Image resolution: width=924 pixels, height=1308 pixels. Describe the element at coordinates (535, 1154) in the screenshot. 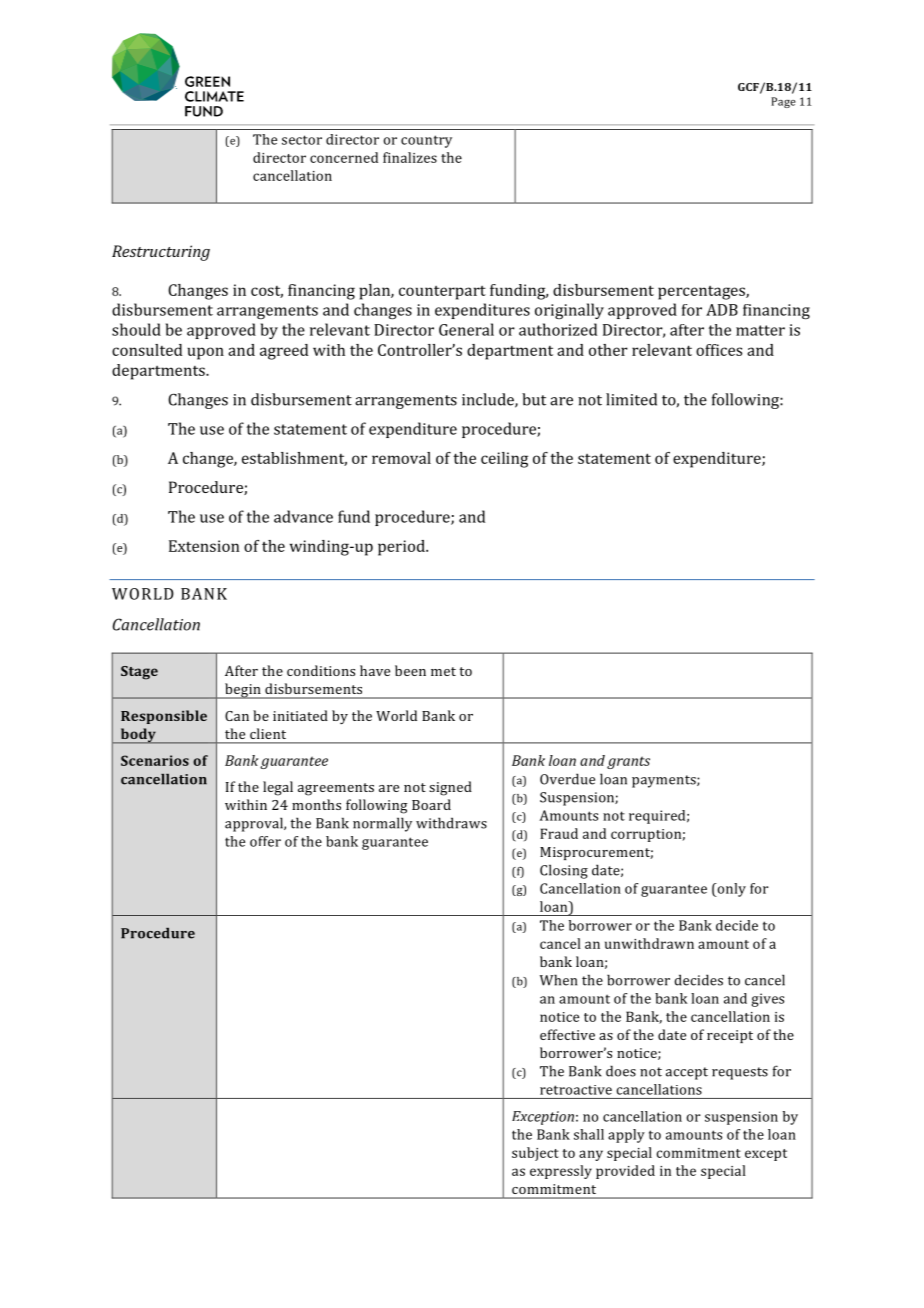

I see `subject` at that location.
